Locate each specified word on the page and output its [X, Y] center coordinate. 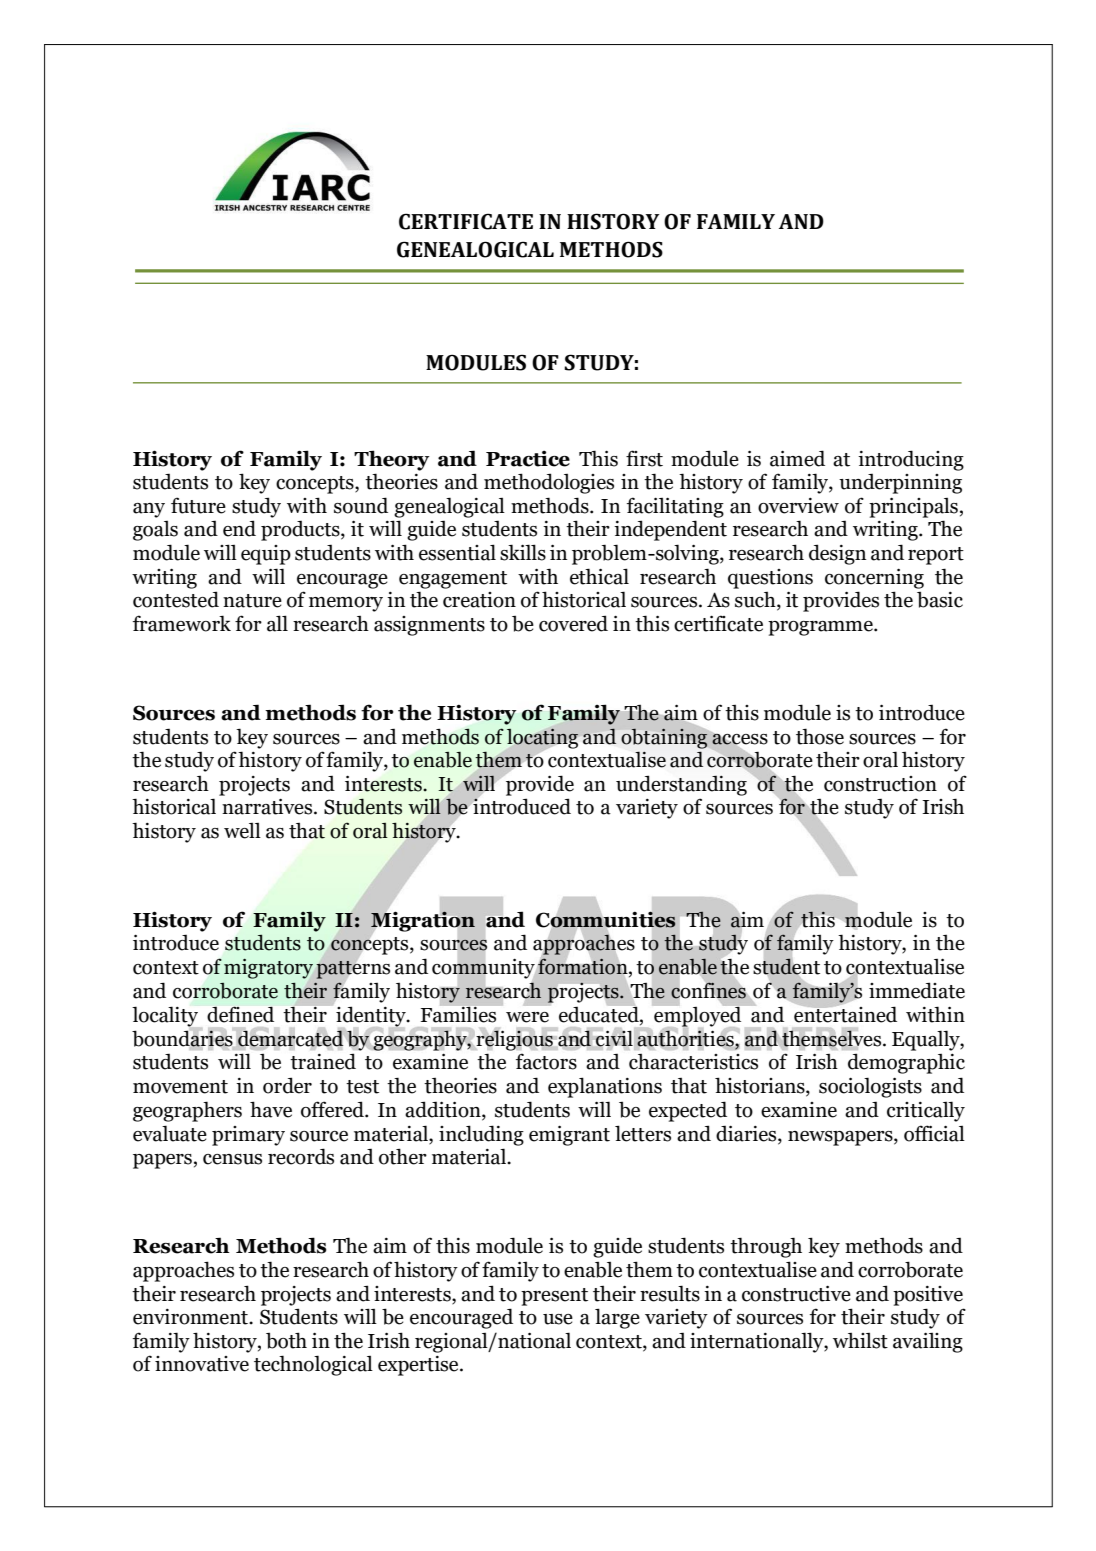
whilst [860, 1341]
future [198, 505]
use [558, 1319]
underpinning [900, 484]
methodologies [549, 483]
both [286, 1340]
